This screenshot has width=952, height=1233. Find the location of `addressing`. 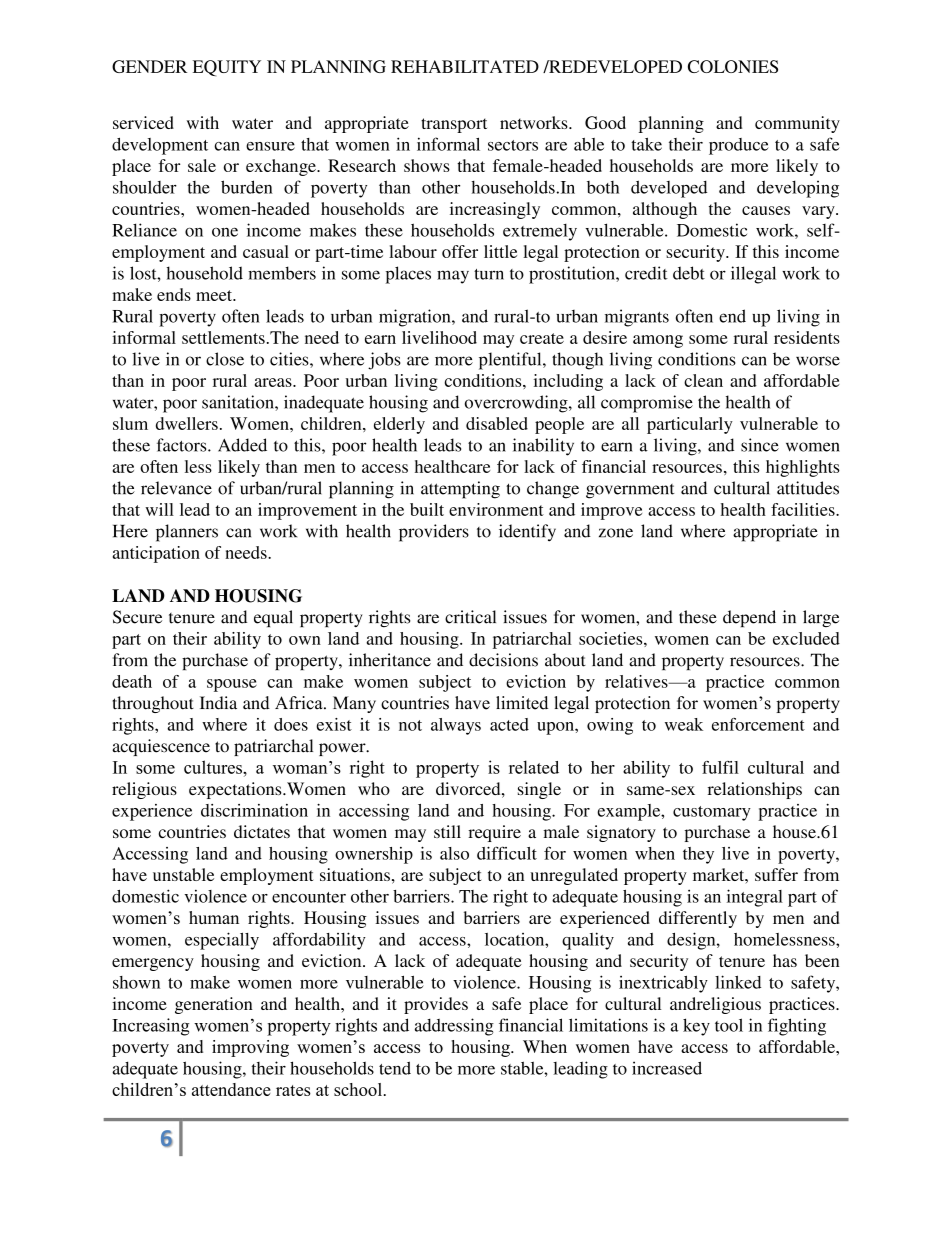

addressing is located at coordinates (454, 1027).
